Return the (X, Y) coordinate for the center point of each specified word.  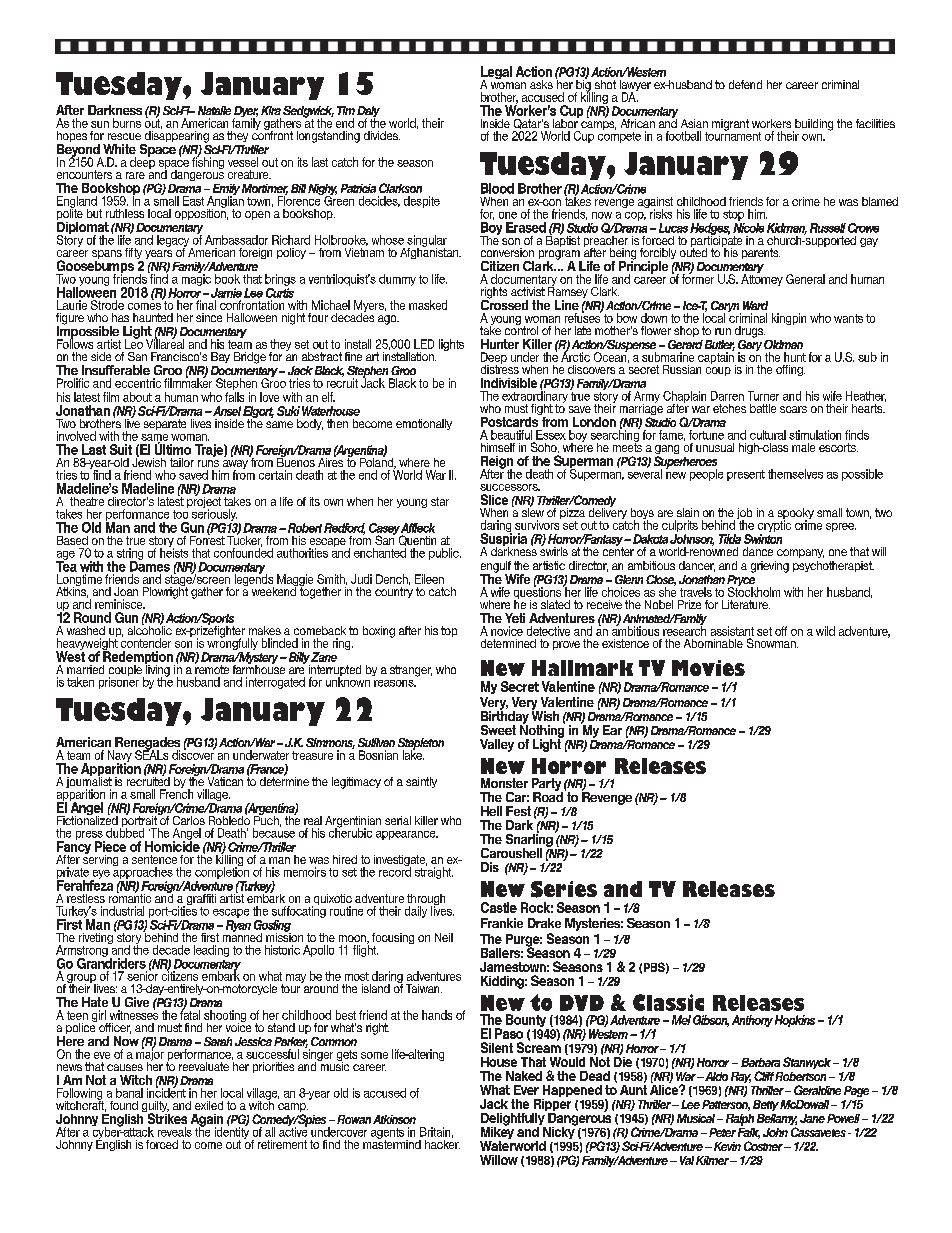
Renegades (146, 744)
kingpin (789, 319)
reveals (175, 1132)
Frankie (502, 923)
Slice (494, 499)
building (813, 126)
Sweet (498, 730)
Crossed (504, 303)
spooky (796, 515)
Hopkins (795, 1021)
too (180, 513)
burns (127, 123)
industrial (122, 911)
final (206, 305)
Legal (496, 74)
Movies (708, 668)
